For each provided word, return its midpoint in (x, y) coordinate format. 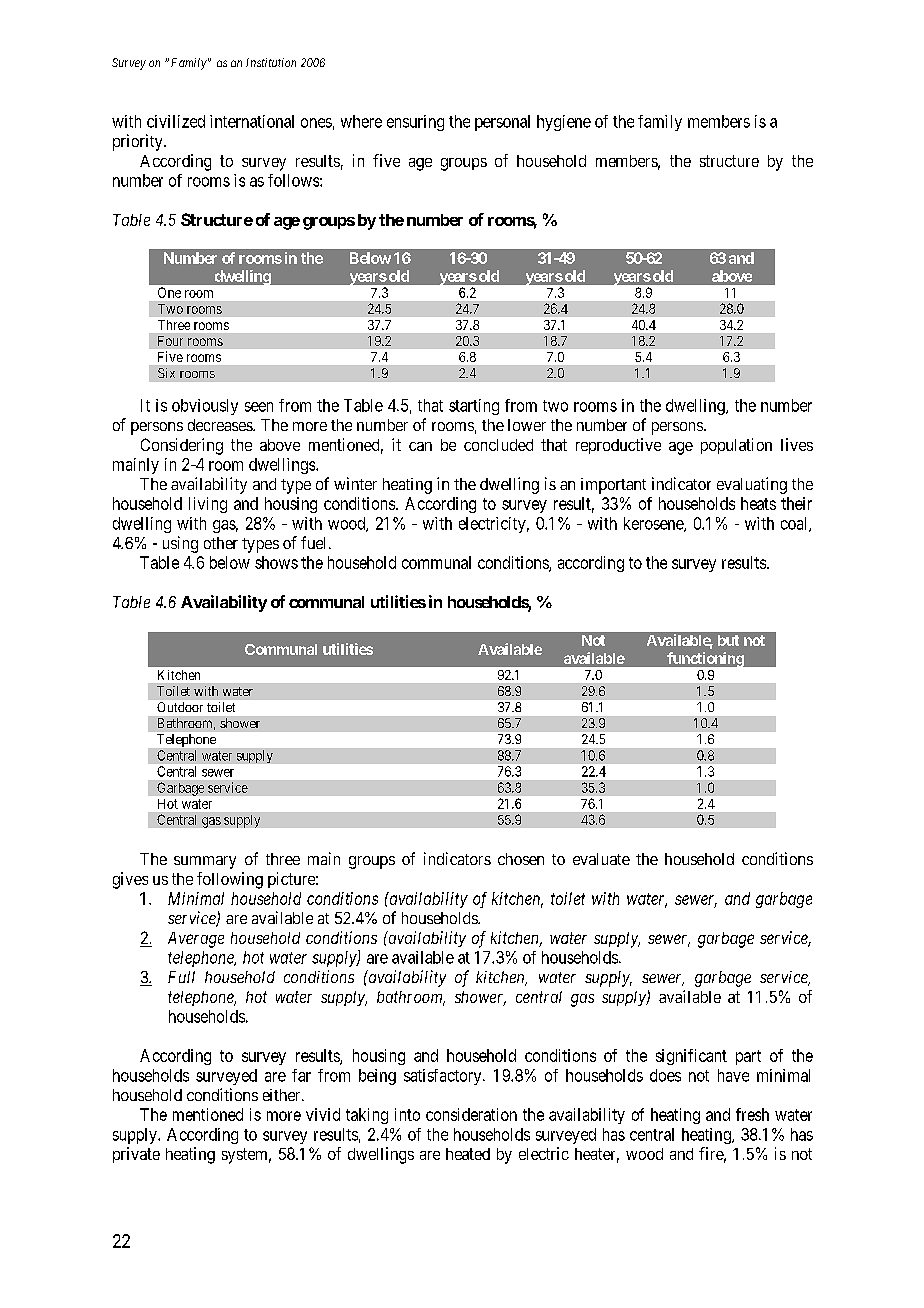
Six (166, 373)
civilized (176, 121)
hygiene (564, 123)
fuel (315, 542)
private (136, 1155)
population (736, 446)
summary (205, 862)
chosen (521, 859)
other (221, 543)
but (728, 640)
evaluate (601, 859)
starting (474, 407)
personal (502, 123)
